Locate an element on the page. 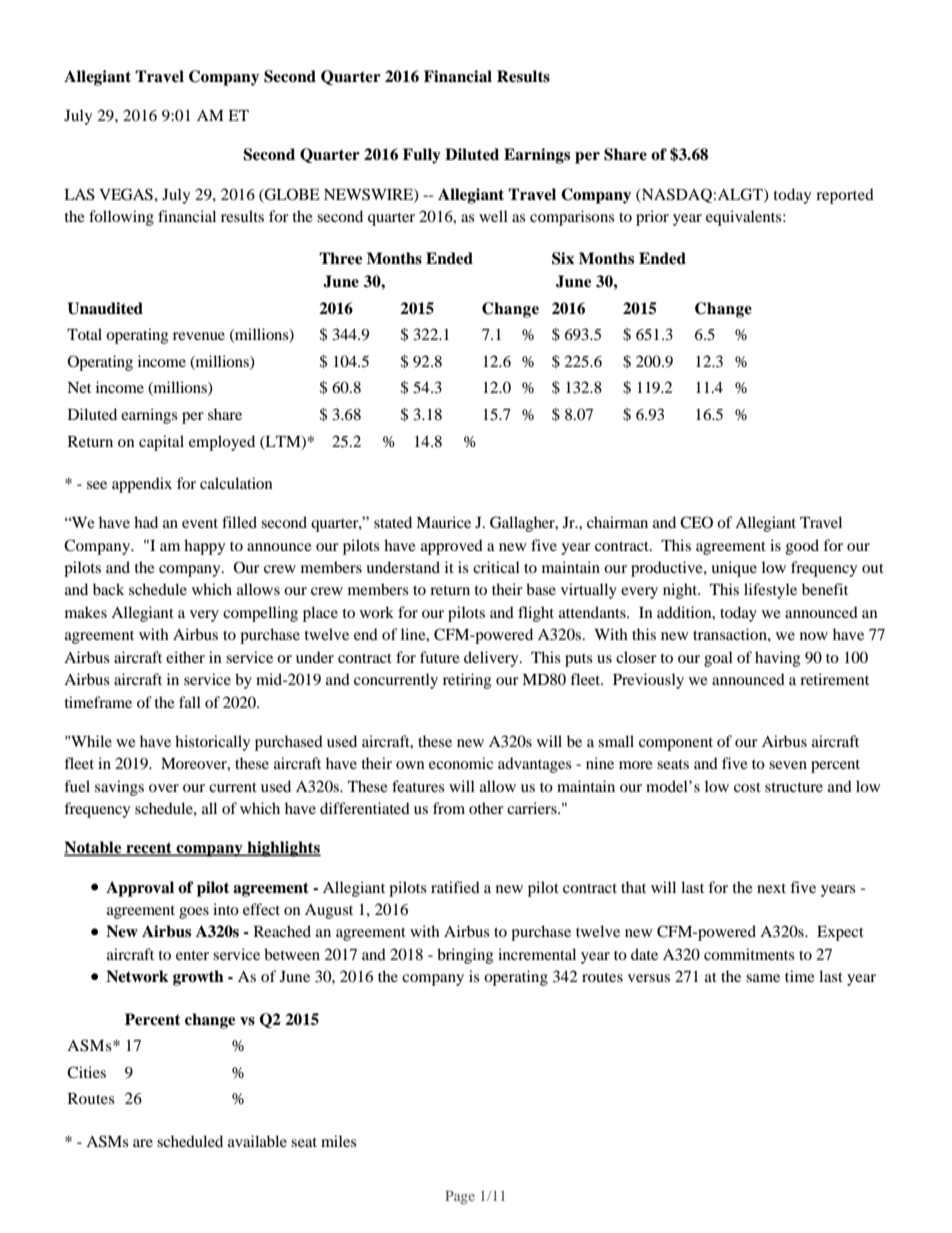 The image size is (952, 1233). well is located at coordinates (493, 216).
